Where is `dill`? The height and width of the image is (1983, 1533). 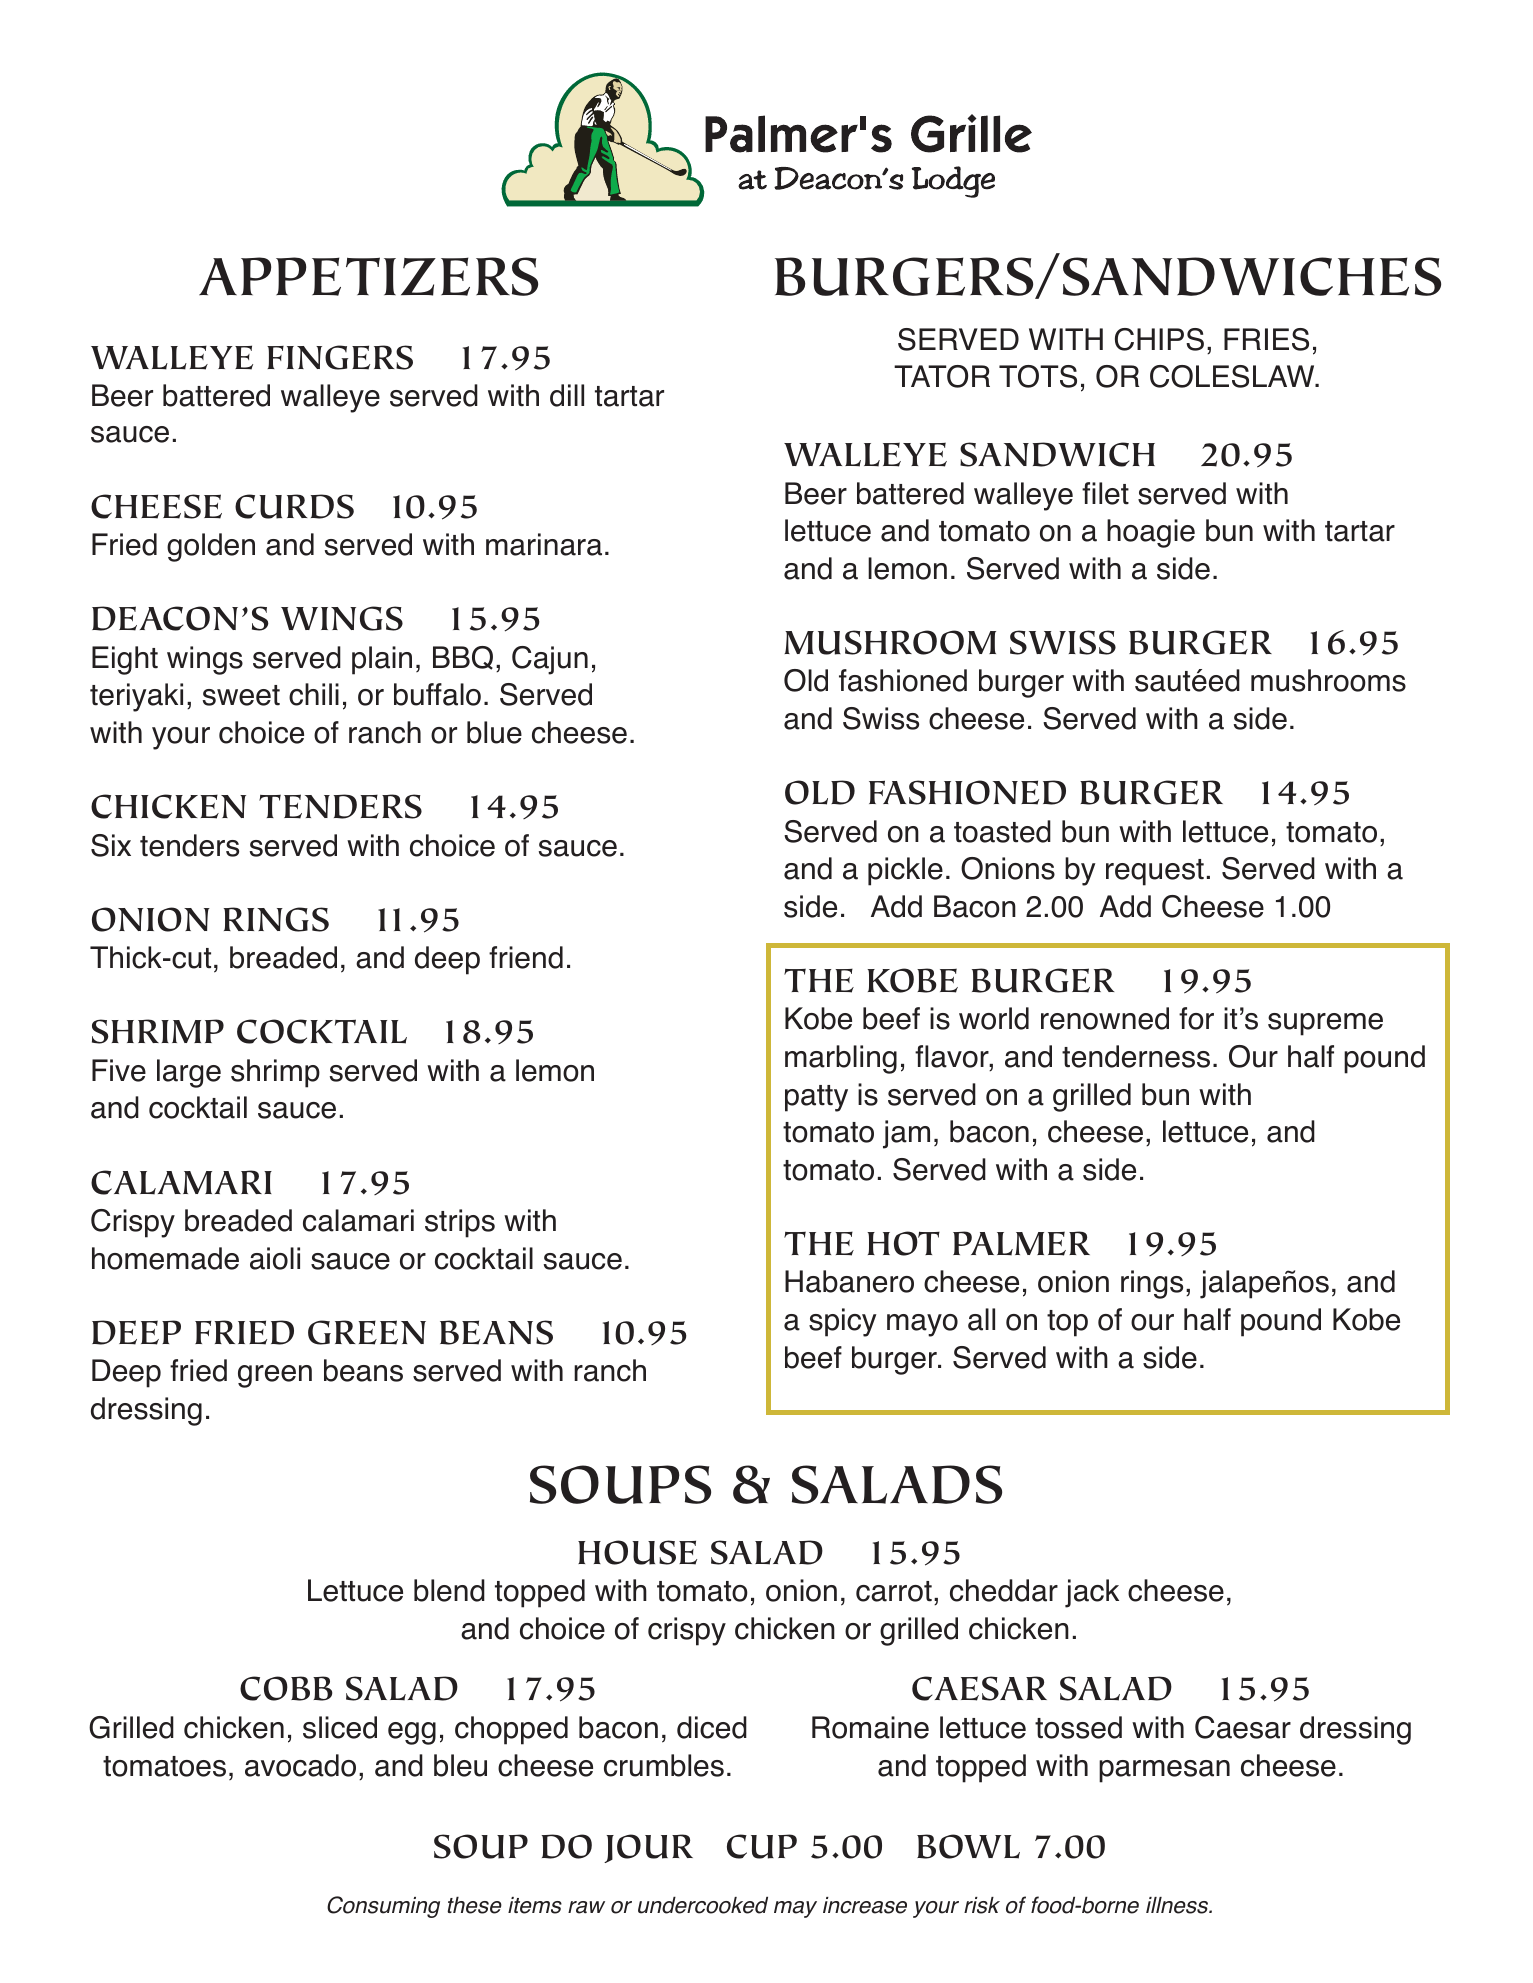
dill is located at coordinates (567, 395).
